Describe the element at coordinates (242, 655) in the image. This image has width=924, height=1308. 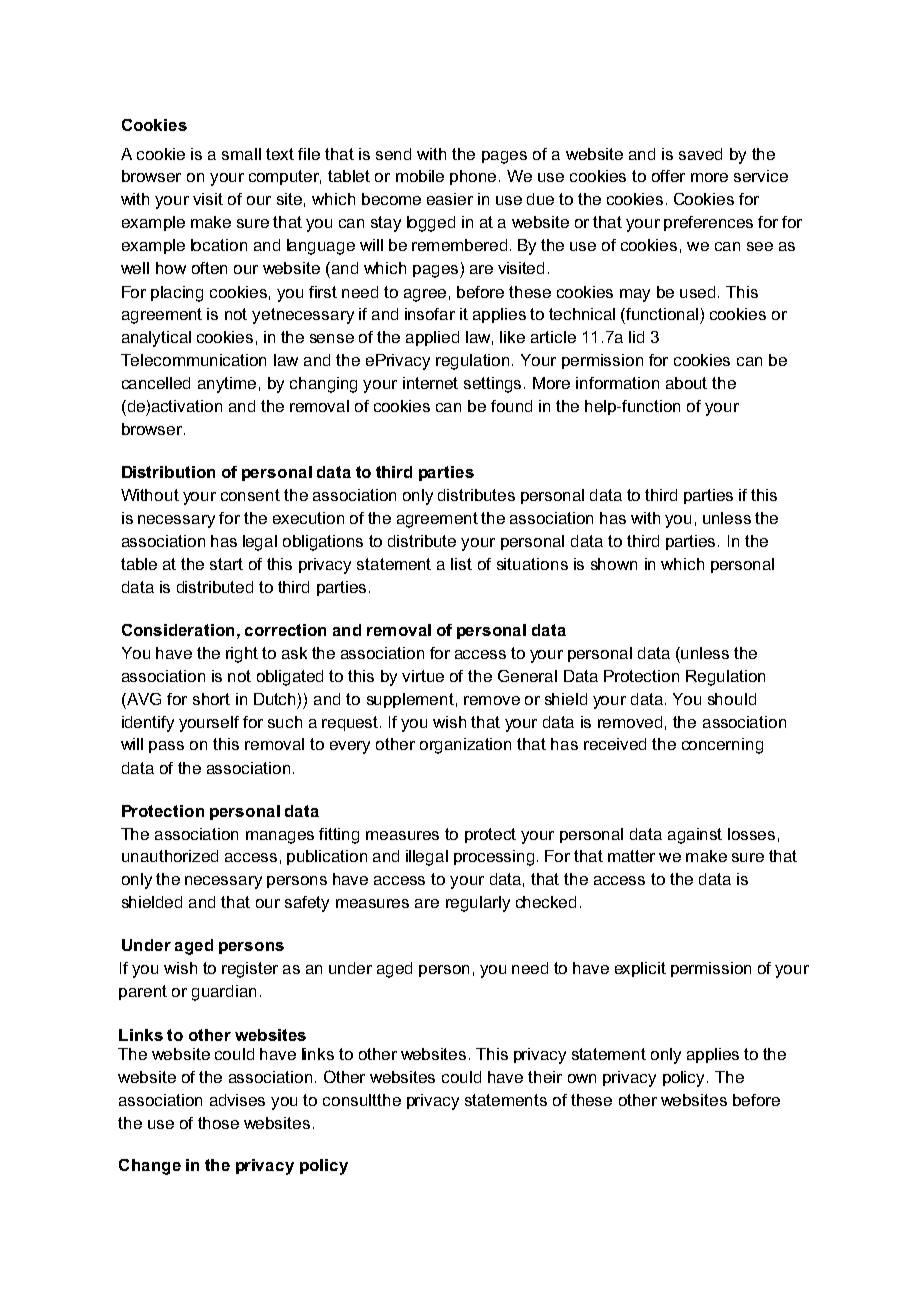
I see `right` at that location.
